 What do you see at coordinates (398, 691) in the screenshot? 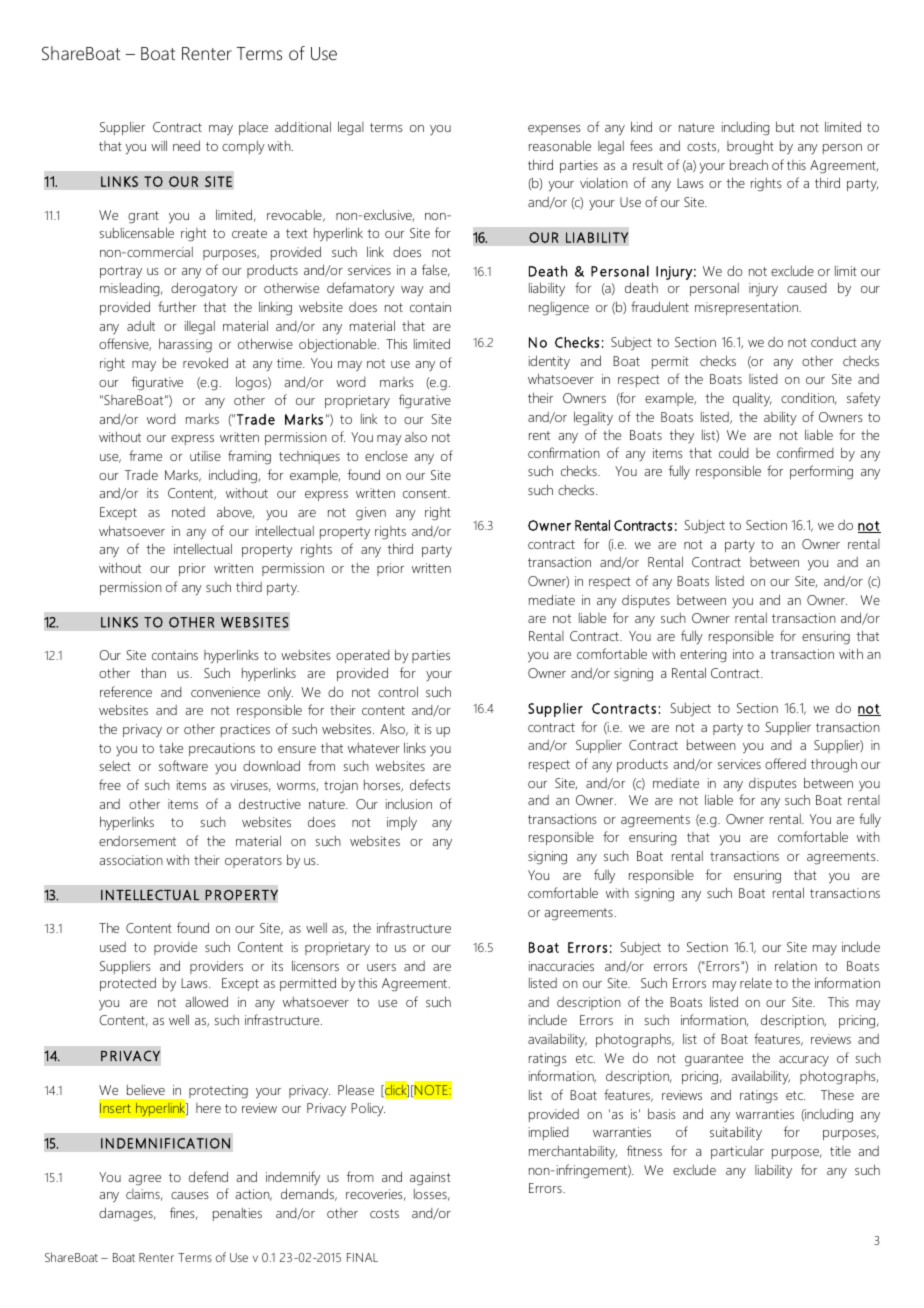
I see `control` at bounding box center [398, 691].
